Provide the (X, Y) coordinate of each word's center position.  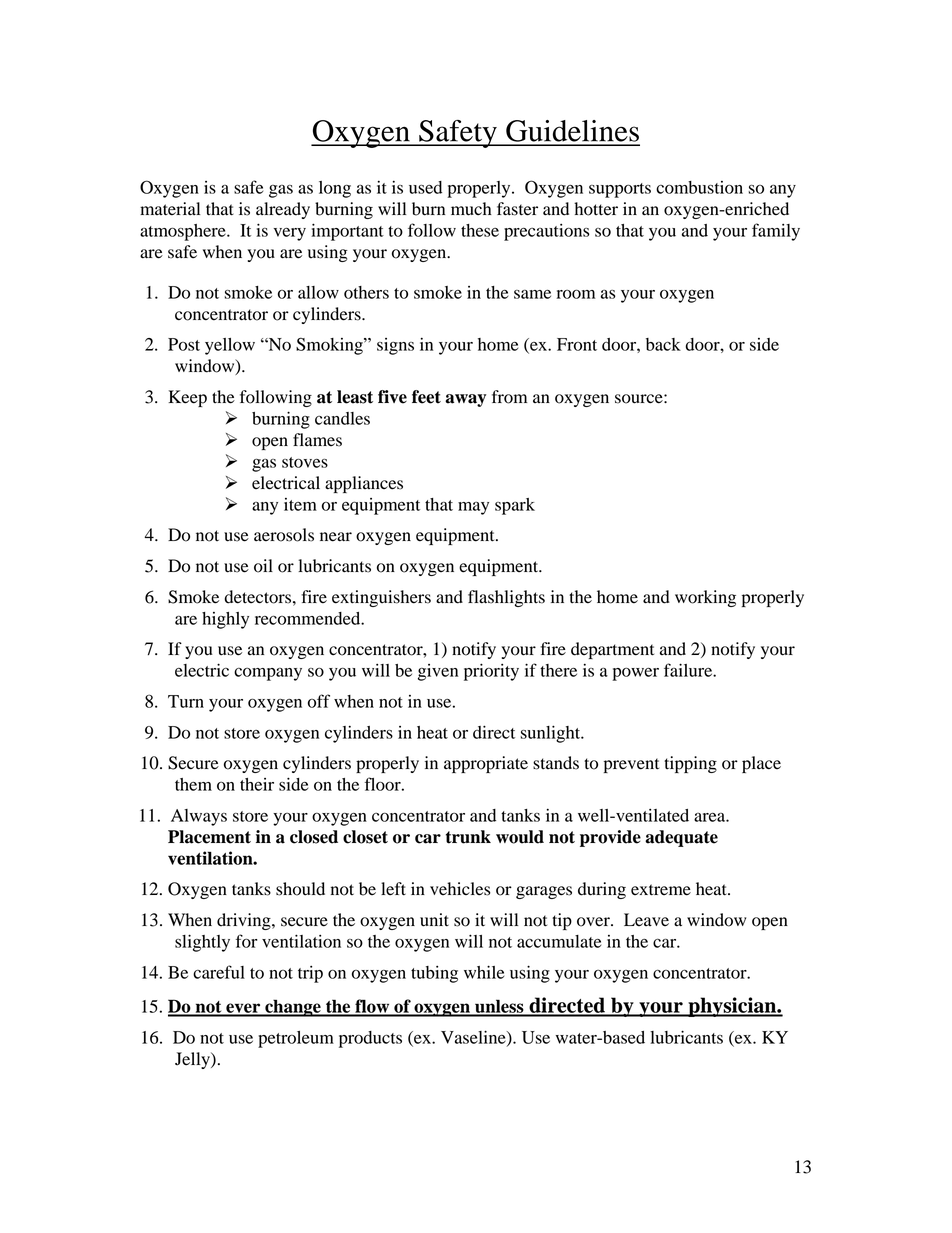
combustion (699, 187)
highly (225, 620)
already (283, 210)
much (471, 209)
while (484, 972)
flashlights (506, 598)
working (705, 598)
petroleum (296, 1039)
